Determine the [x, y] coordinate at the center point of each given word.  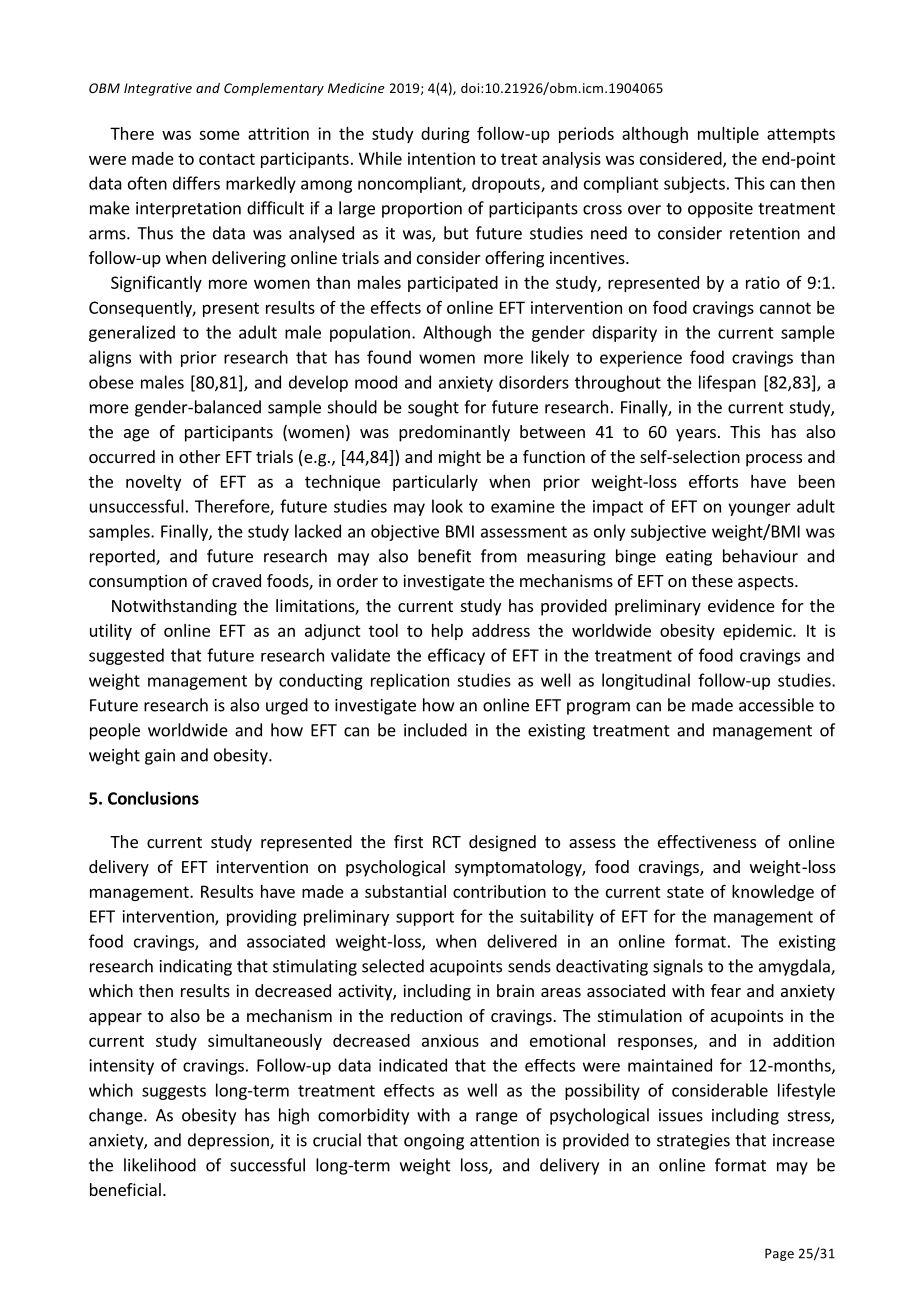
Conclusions [153, 798]
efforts [713, 481]
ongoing [434, 1142]
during [445, 135]
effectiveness [707, 841]
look [447, 506]
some [219, 135]
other [200, 456]
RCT [447, 842]
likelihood [160, 1165]
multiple [728, 135]
